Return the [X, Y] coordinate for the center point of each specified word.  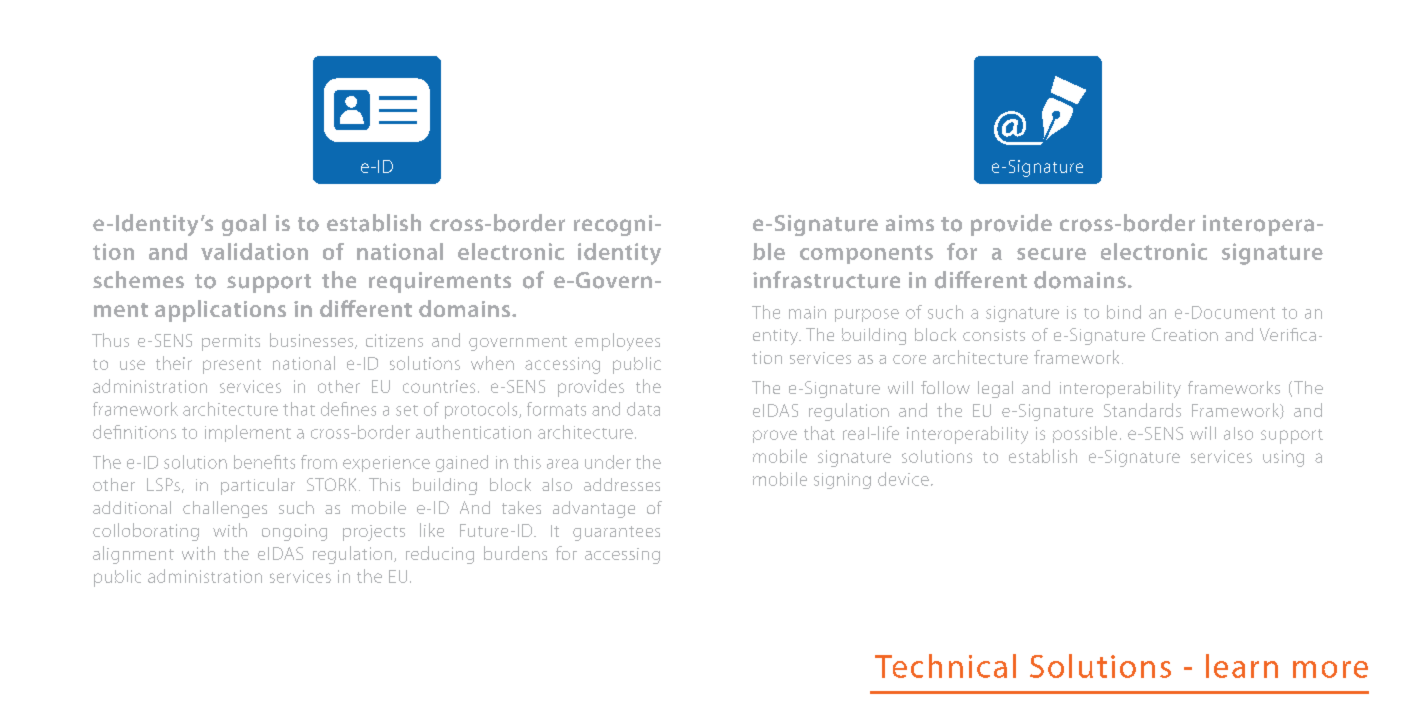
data [643, 409]
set [407, 410]
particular [258, 486]
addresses [622, 484]
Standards [1142, 410]
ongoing [294, 532]
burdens [515, 553]
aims [910, 223]
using [1283, 458]
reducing [440, 555]
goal [244, 225]
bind [1124, 312]
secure [1051, 254]
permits [231, 342]
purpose [867, 315]
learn [1242, 666]
